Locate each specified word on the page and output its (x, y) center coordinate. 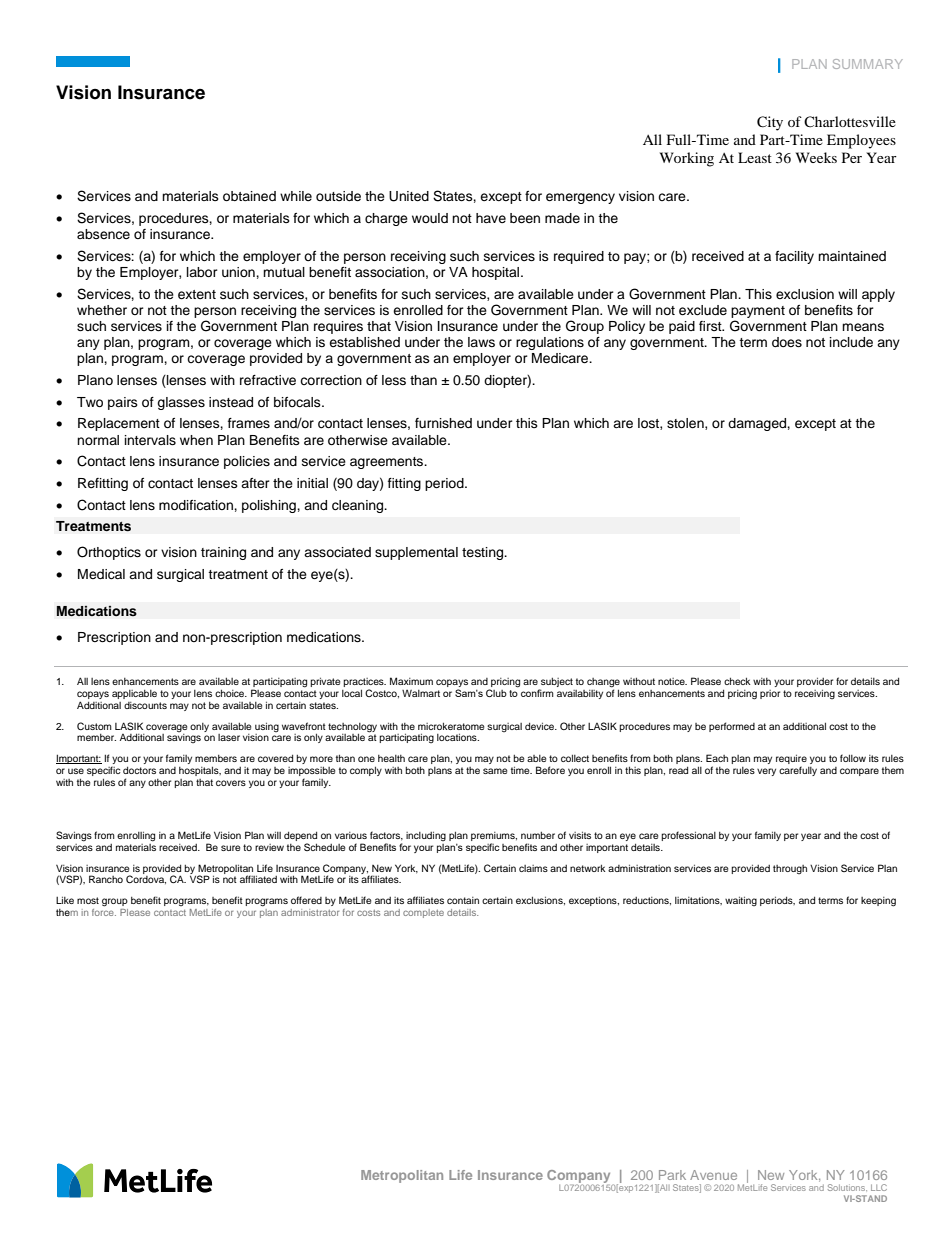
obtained (249, 196)
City (770, 123)
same (495, 771)
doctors (139, 770)
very (766, 772)
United (409, 196)
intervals (150, 440)
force (104, 911)
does (787, 342)
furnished (443, 423)
